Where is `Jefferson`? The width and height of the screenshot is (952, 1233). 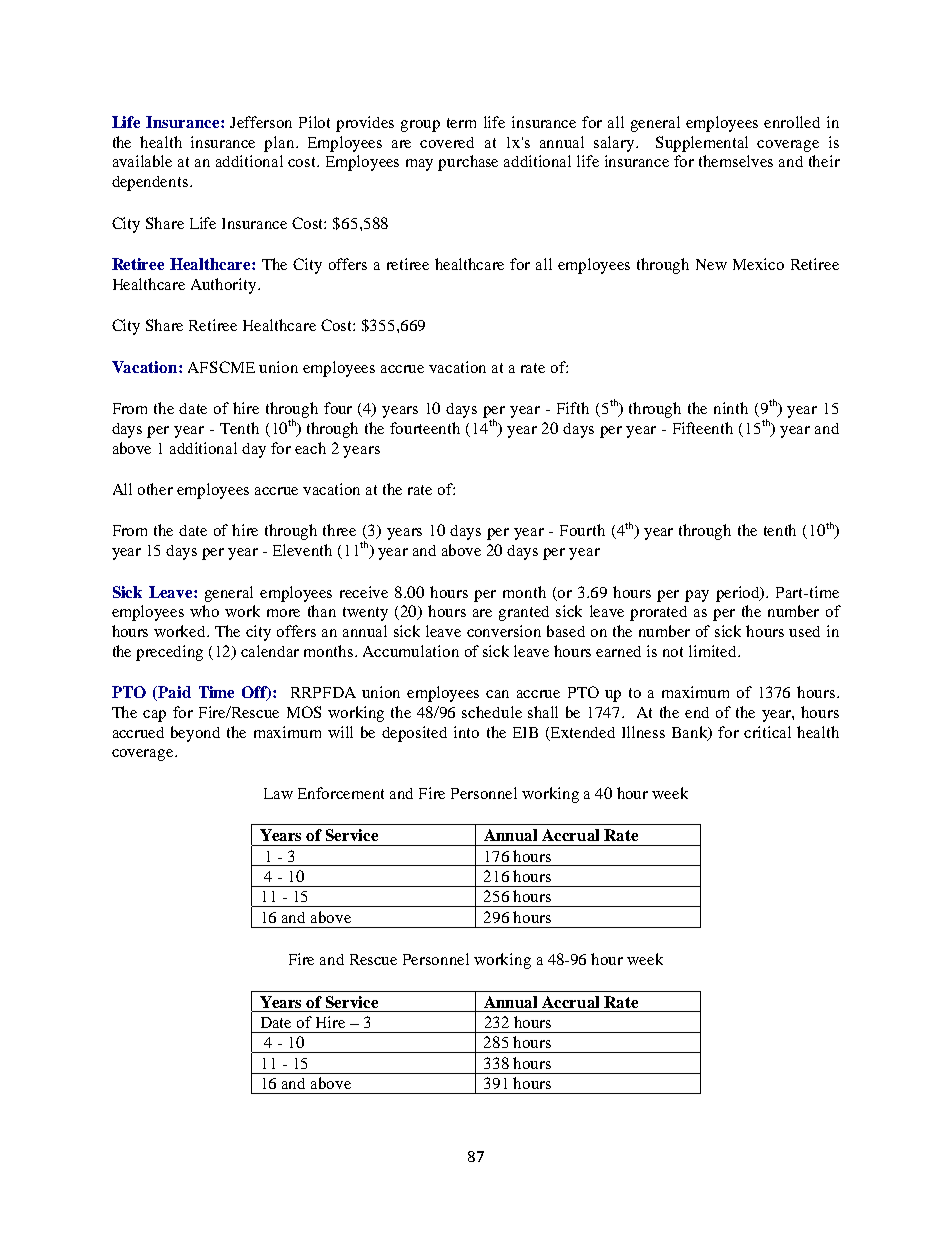
Jefferson is located at coordinates (261, 122).
